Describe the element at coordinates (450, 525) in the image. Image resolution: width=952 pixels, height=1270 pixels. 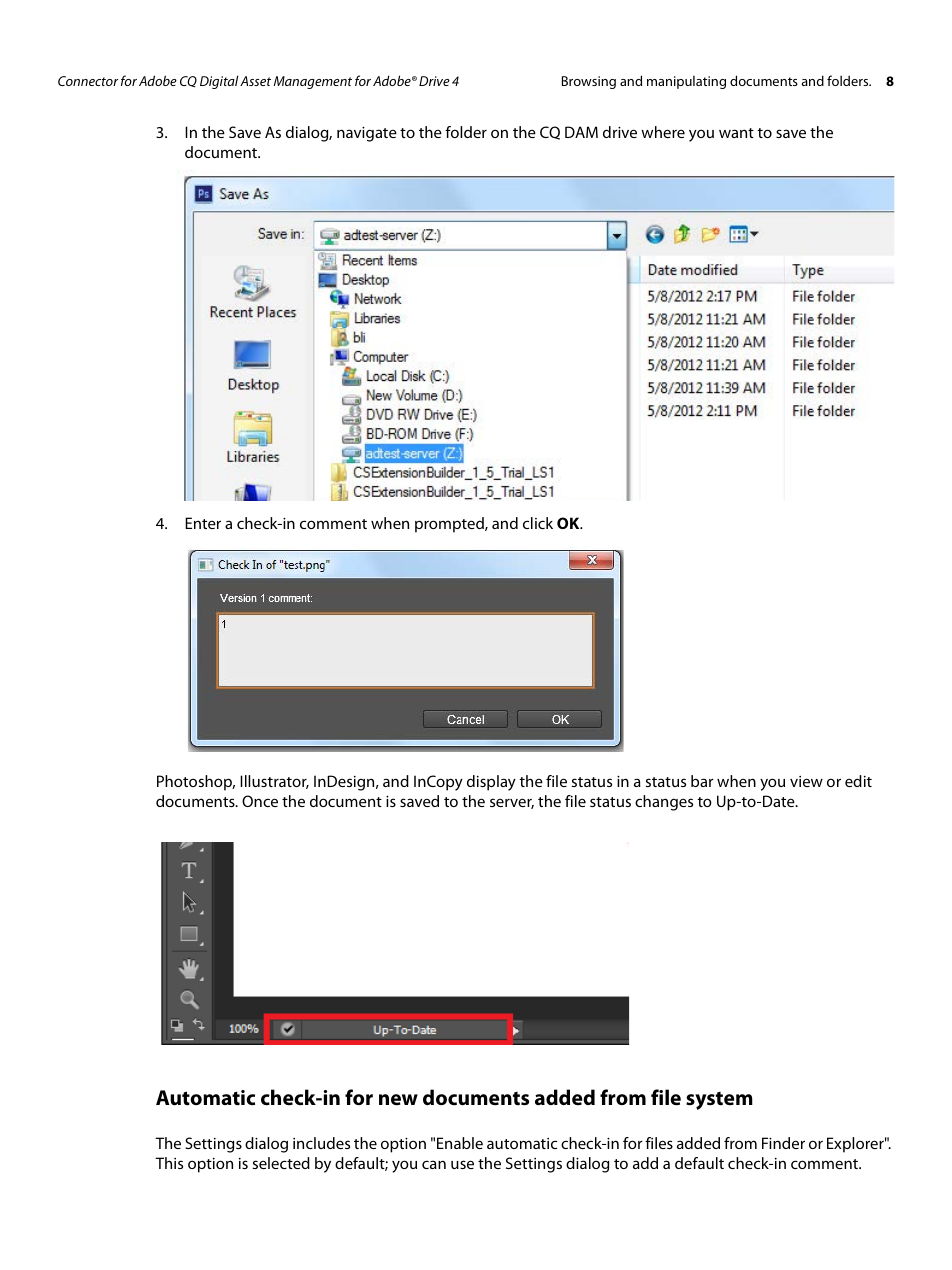
I see `prompted` at that location.
